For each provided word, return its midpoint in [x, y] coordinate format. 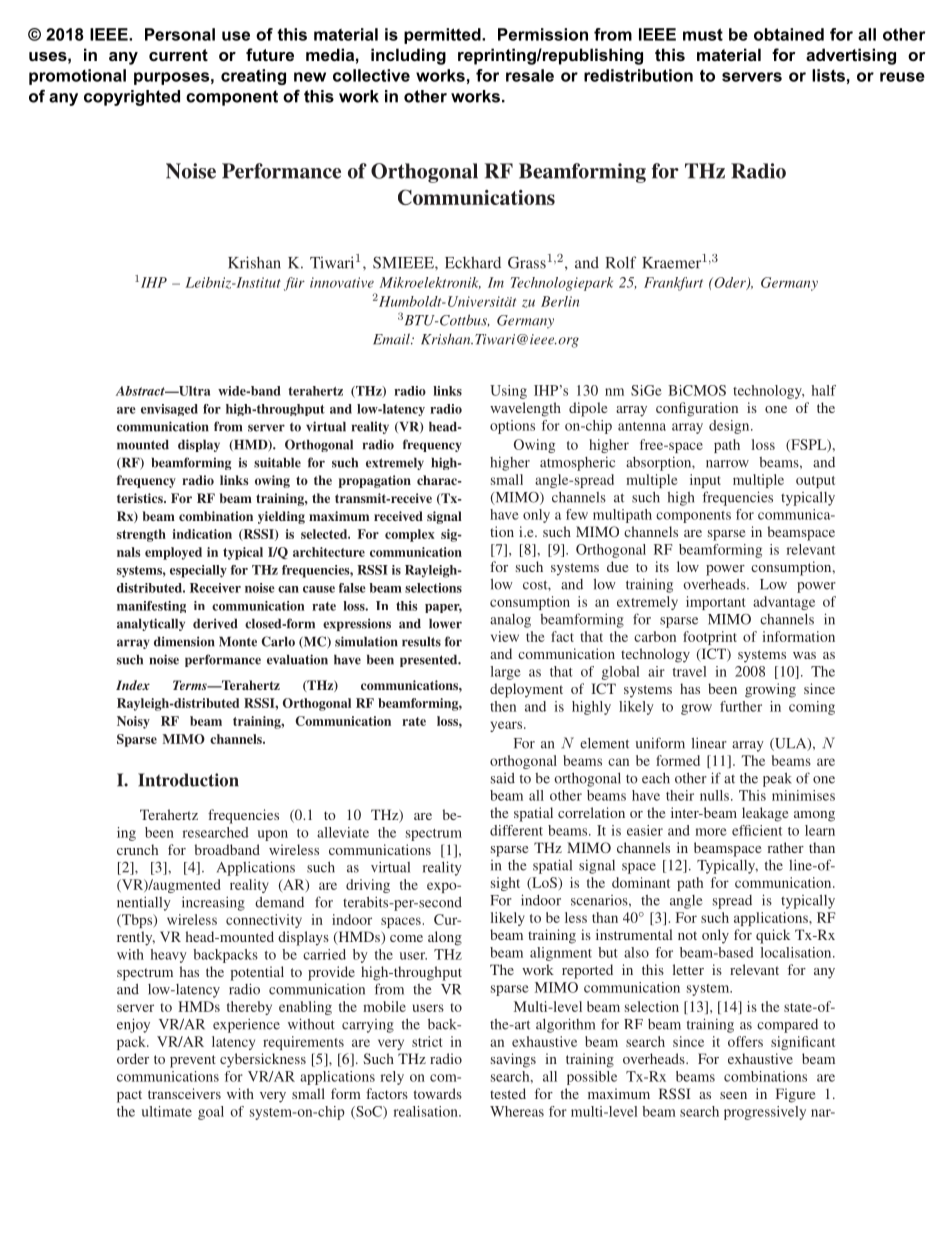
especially [198, 571]
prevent [193, 1061]
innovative [342, 282]
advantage [784, 603]
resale [530, 75]
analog [510, 621]
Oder [730, 283]
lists [828, 75]
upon [273, 835]
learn [820, 830]
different [516, 830]
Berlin [560, 301]
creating [253, 77]
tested [508, 1093]
